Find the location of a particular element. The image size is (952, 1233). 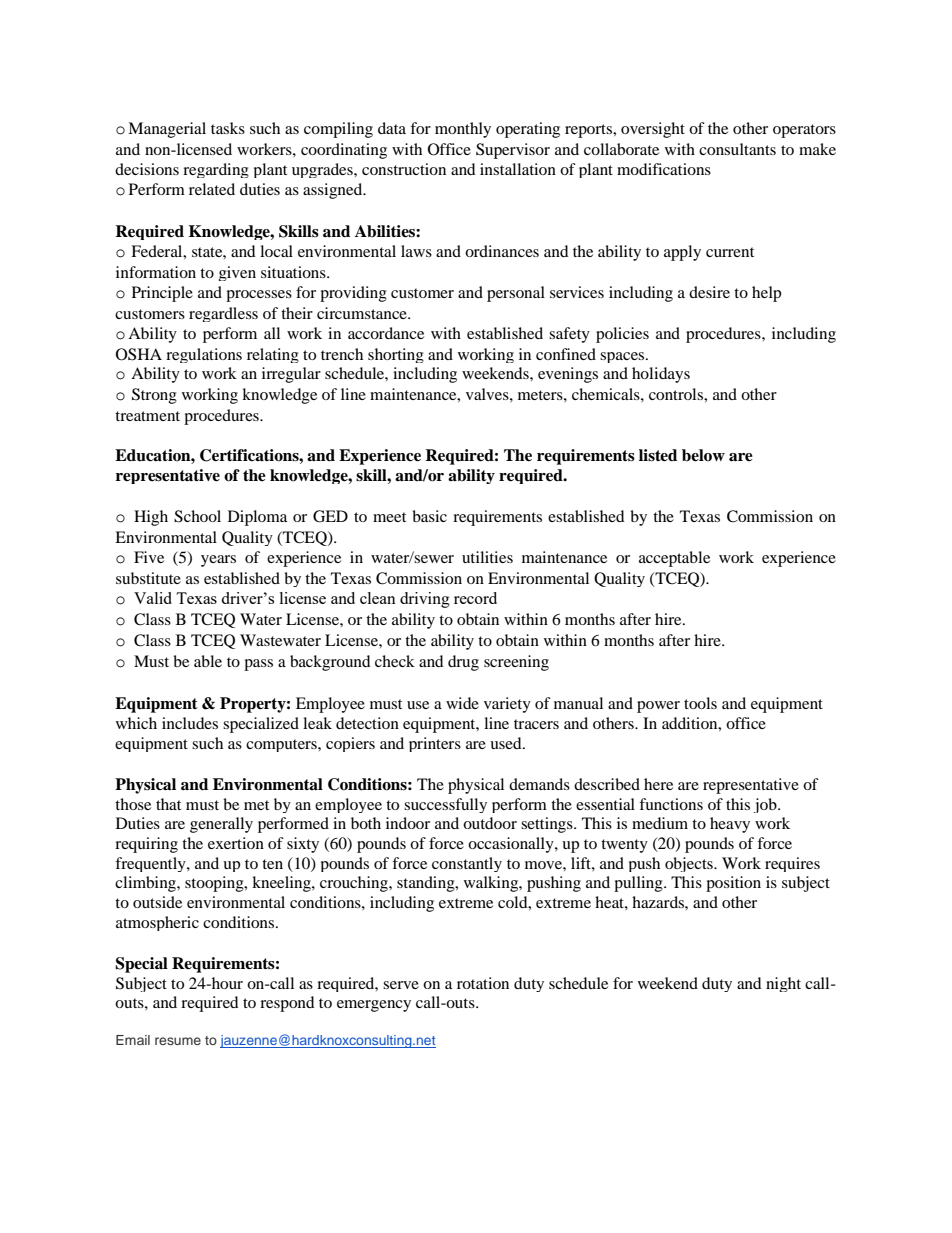

record is located at coordinates (475, 598).
